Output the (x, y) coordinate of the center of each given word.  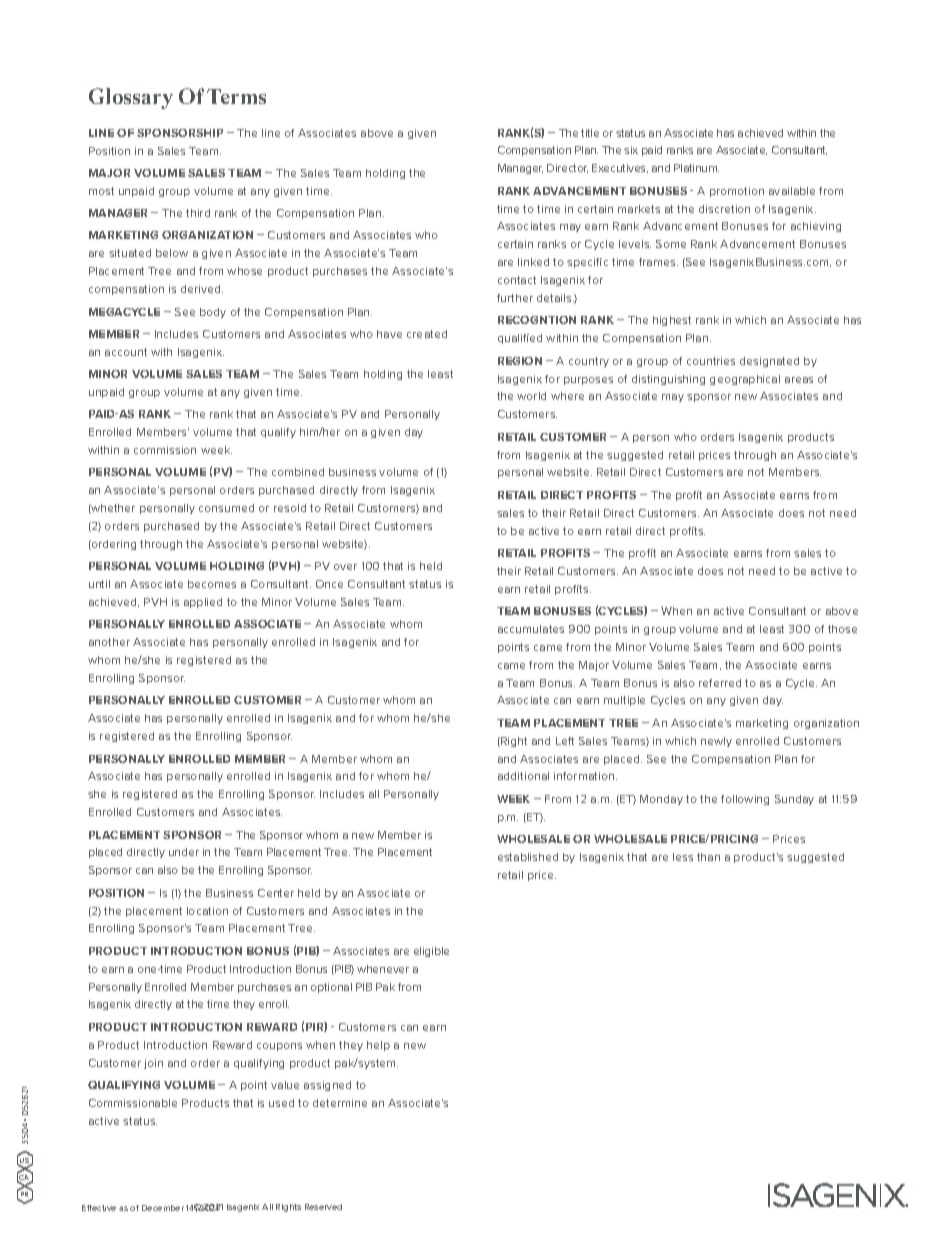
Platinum (696, 168)
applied (203, 603)
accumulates (531, 629)
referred (720, 683)
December (163, 1208)
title (590, 133)
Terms (236, 96)
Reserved (323, 1207)
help (378, 1046)
